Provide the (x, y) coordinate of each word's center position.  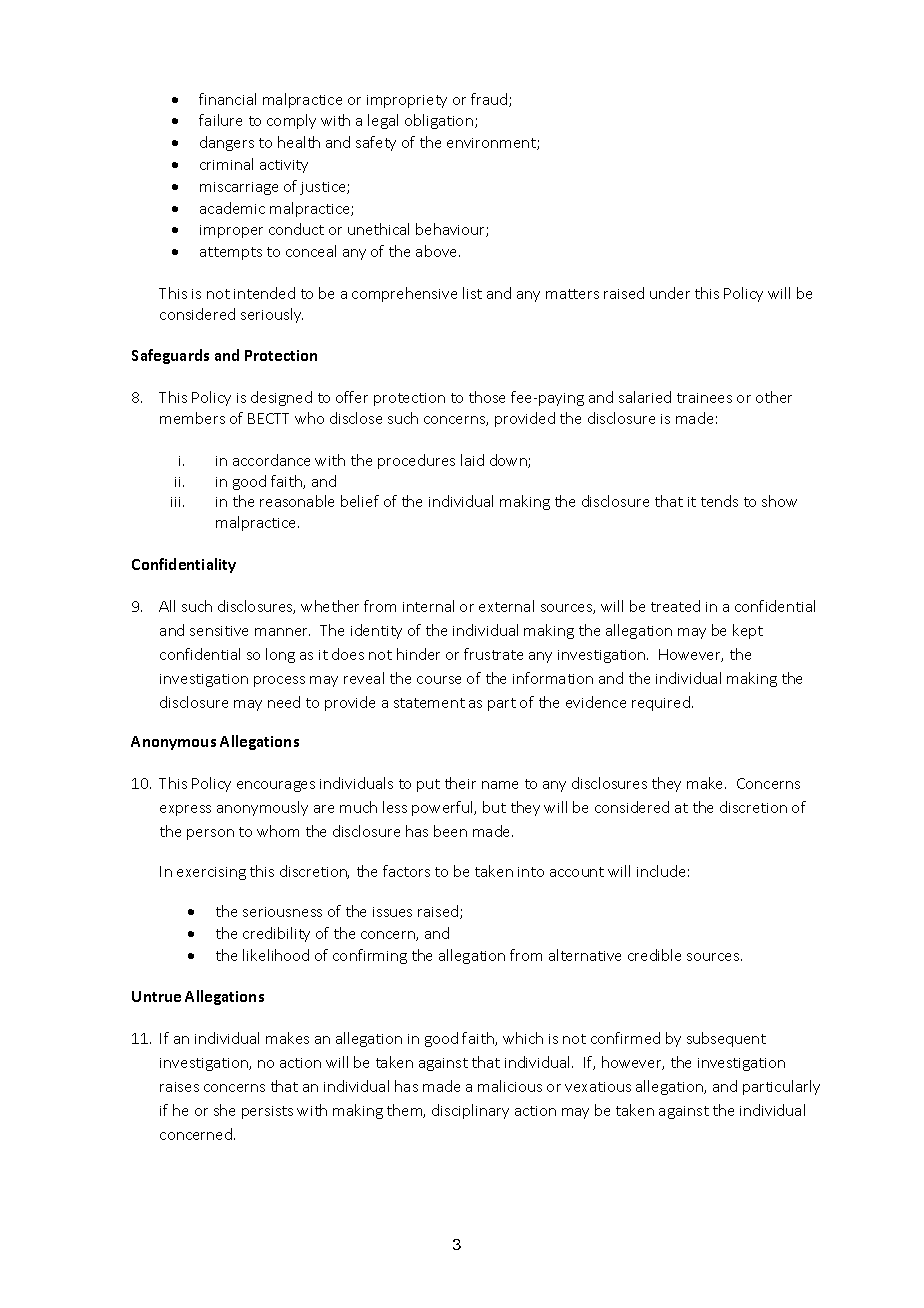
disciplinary (470, 1111)
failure (220, 120)
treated (675, 606)
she (224, 1110)
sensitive (219, 631)
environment (492, 144)
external (506, 606)
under (670, 293)
